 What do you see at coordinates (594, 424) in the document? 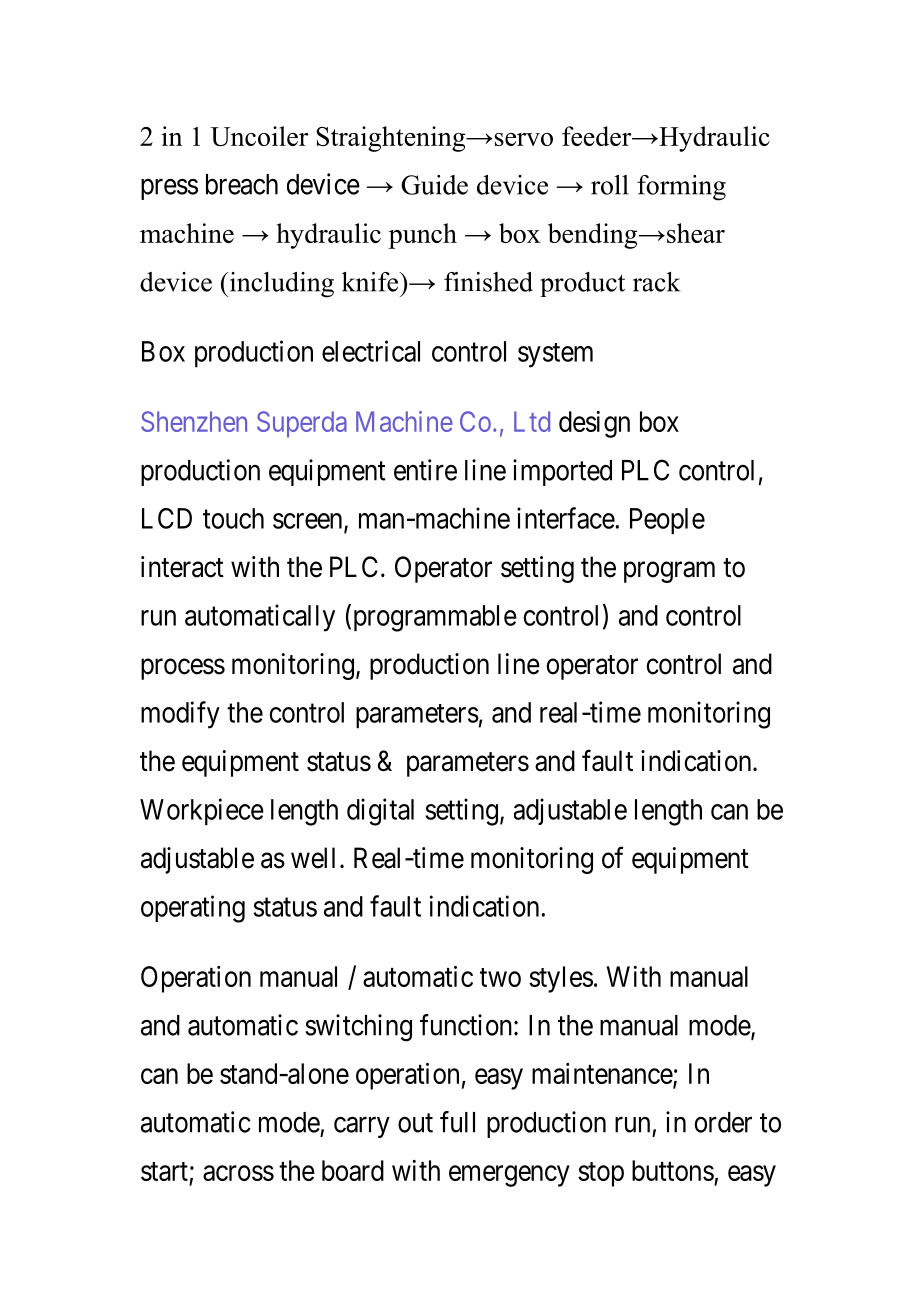
I see `design` at bounding box center [594, 424].
